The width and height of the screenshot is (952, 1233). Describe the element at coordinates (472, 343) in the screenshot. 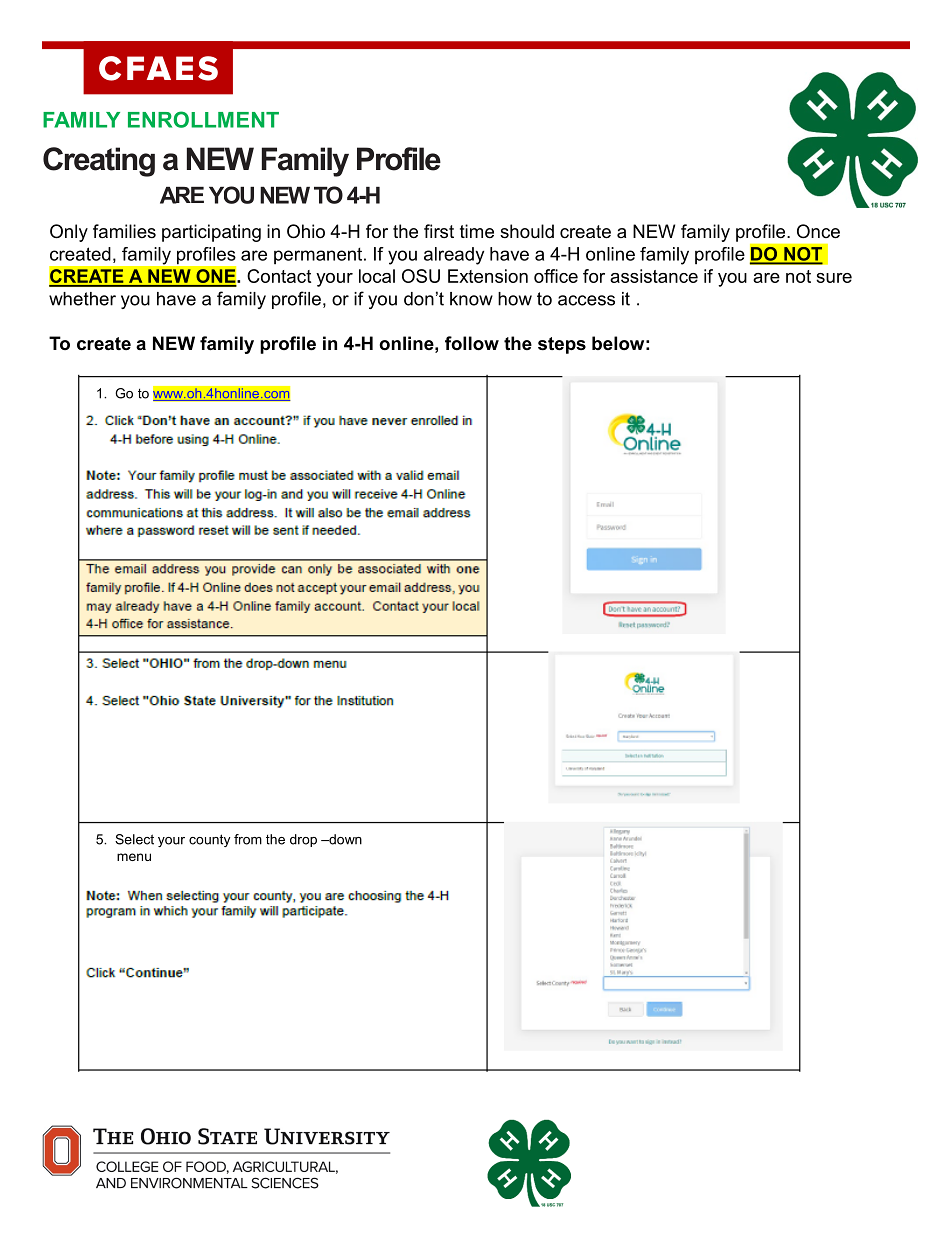

I see `follow` at that location.
